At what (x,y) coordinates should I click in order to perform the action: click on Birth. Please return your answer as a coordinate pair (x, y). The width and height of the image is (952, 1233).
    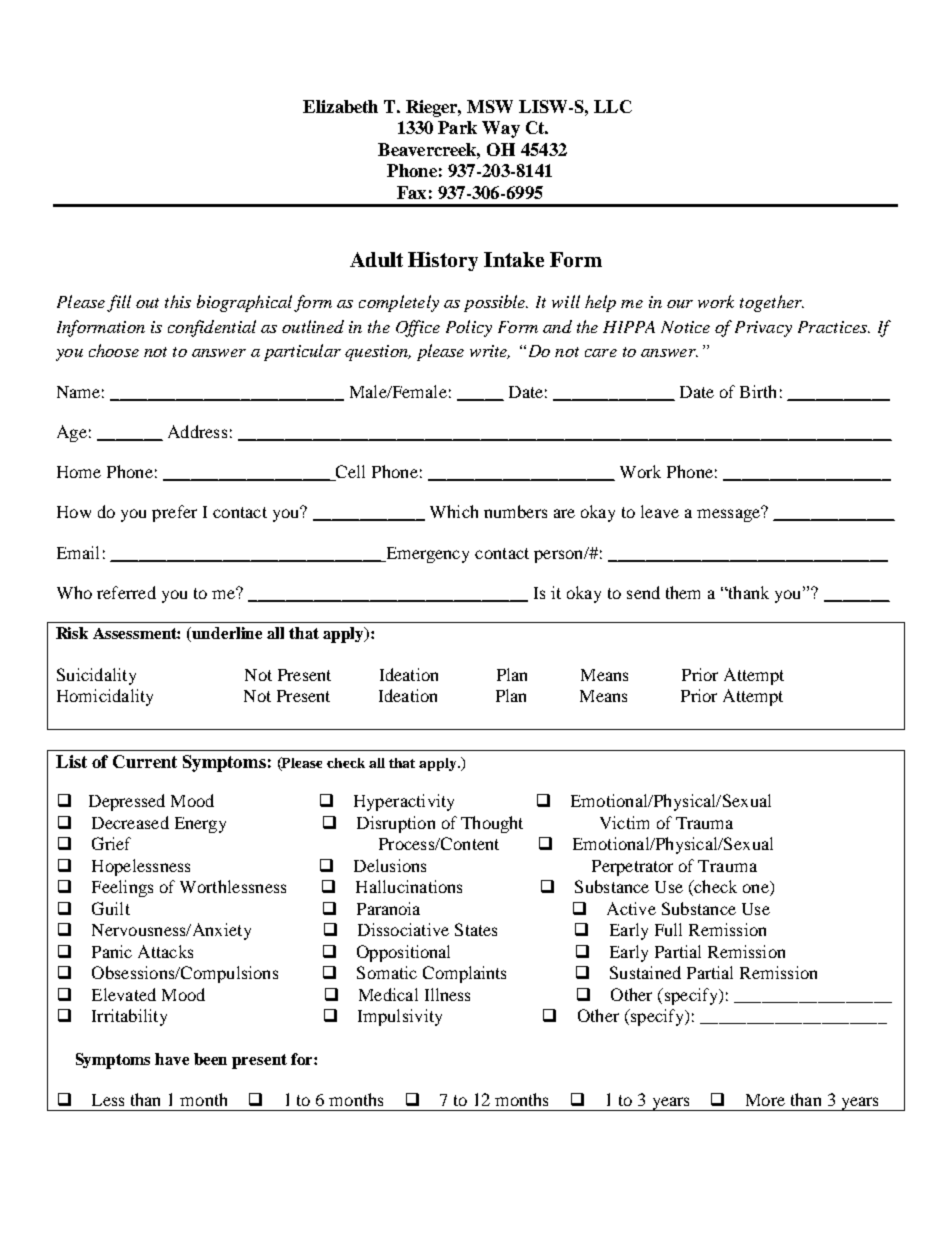
    Looking at the image, I should click on (758, 391).
